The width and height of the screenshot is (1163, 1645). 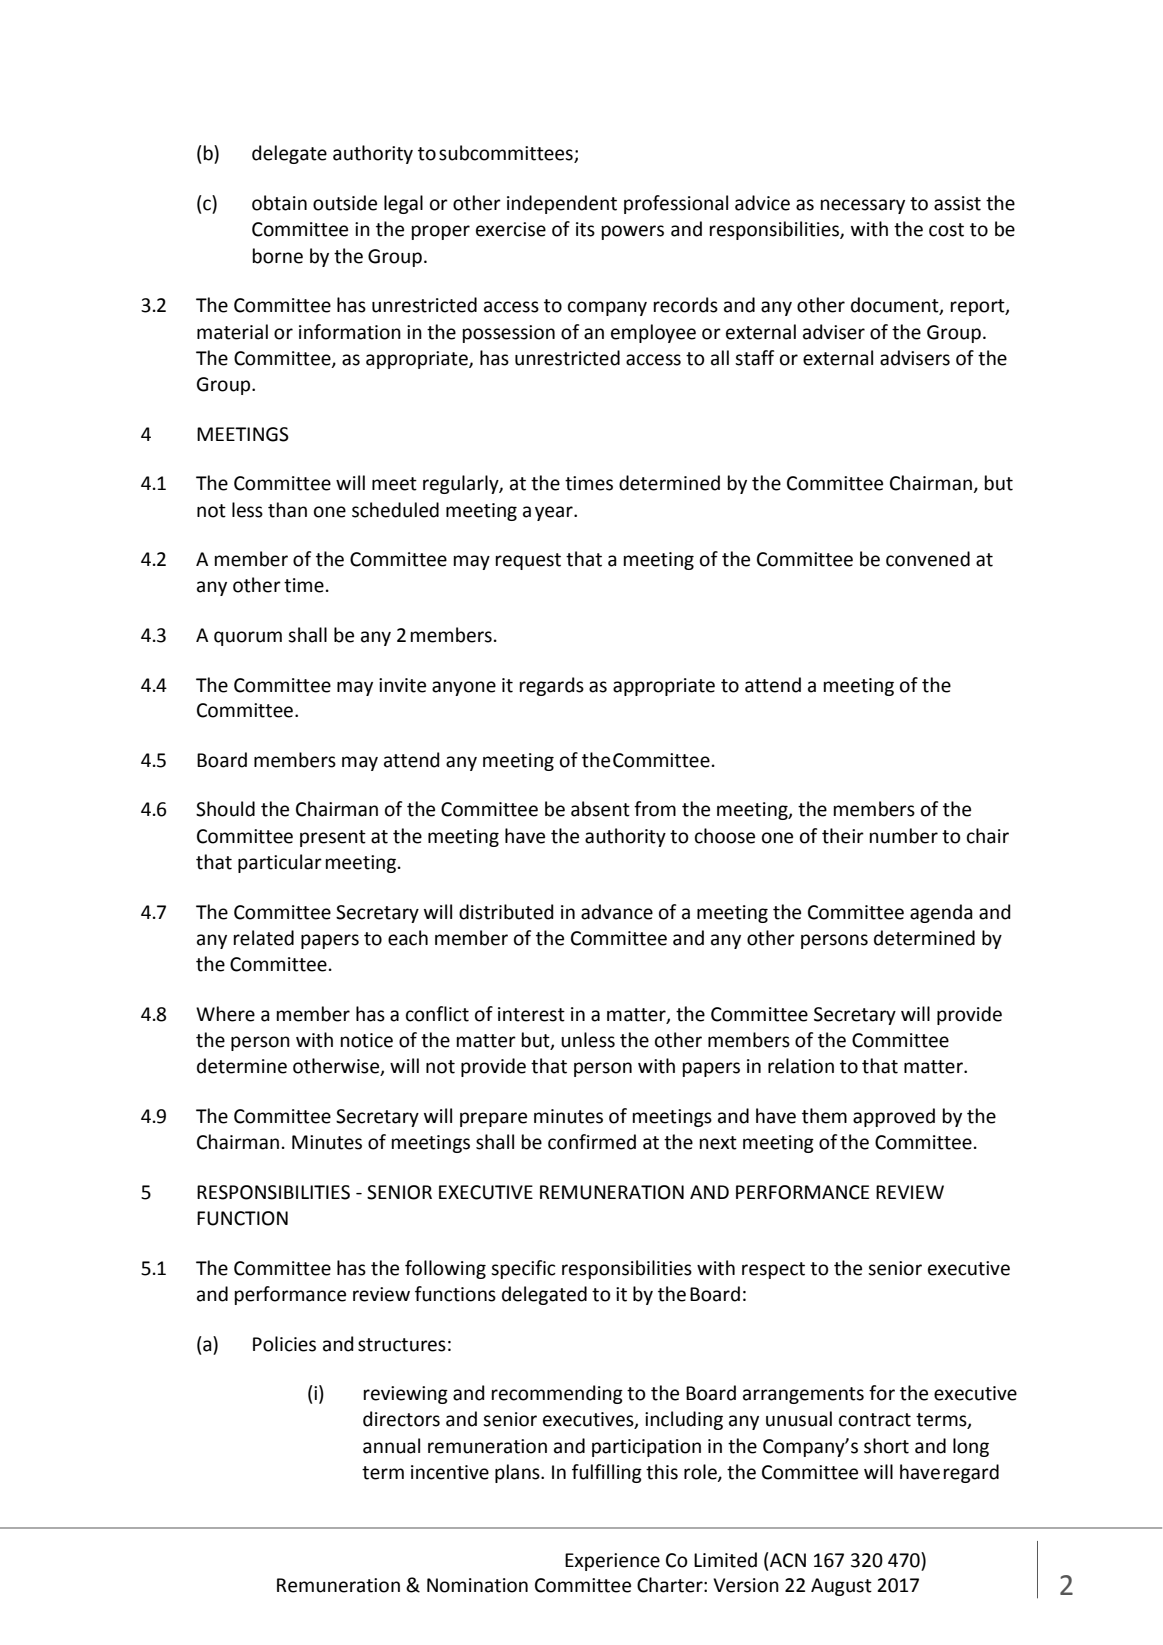 What do you see at coordinates (773, 1270) in the screenshot?
I see `respect` at bounding box center [773, 1270].
